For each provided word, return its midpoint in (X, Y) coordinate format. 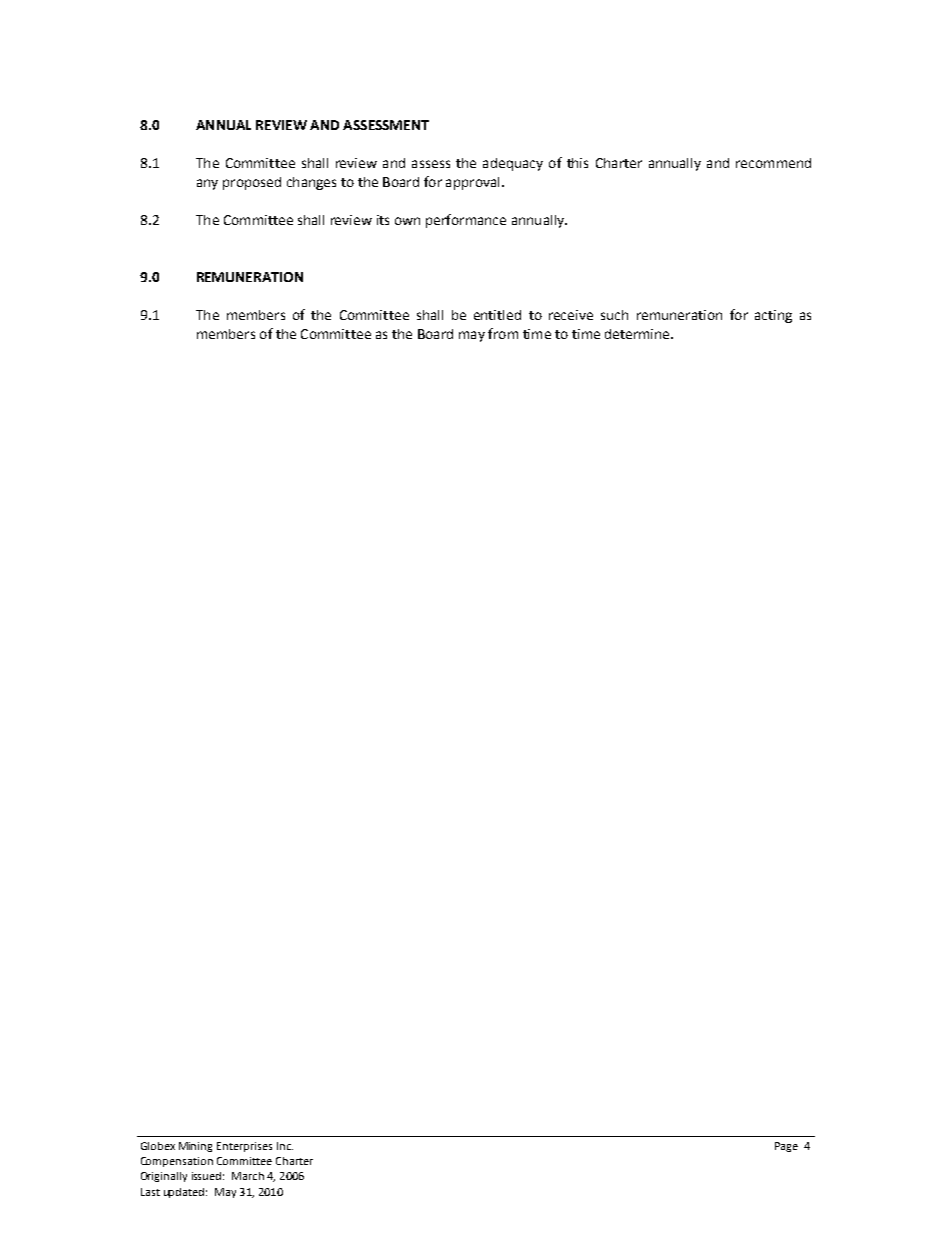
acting (773, 316)
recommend (773, 163)
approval (472, 183)
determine (638, 334)
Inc (285, 1146)
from (503, 333)
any (207, 184)
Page (786, 1147)
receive (571, 315)
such (614, 315)
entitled (497, 315)
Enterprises (244, 1147)
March (248, 1176)
